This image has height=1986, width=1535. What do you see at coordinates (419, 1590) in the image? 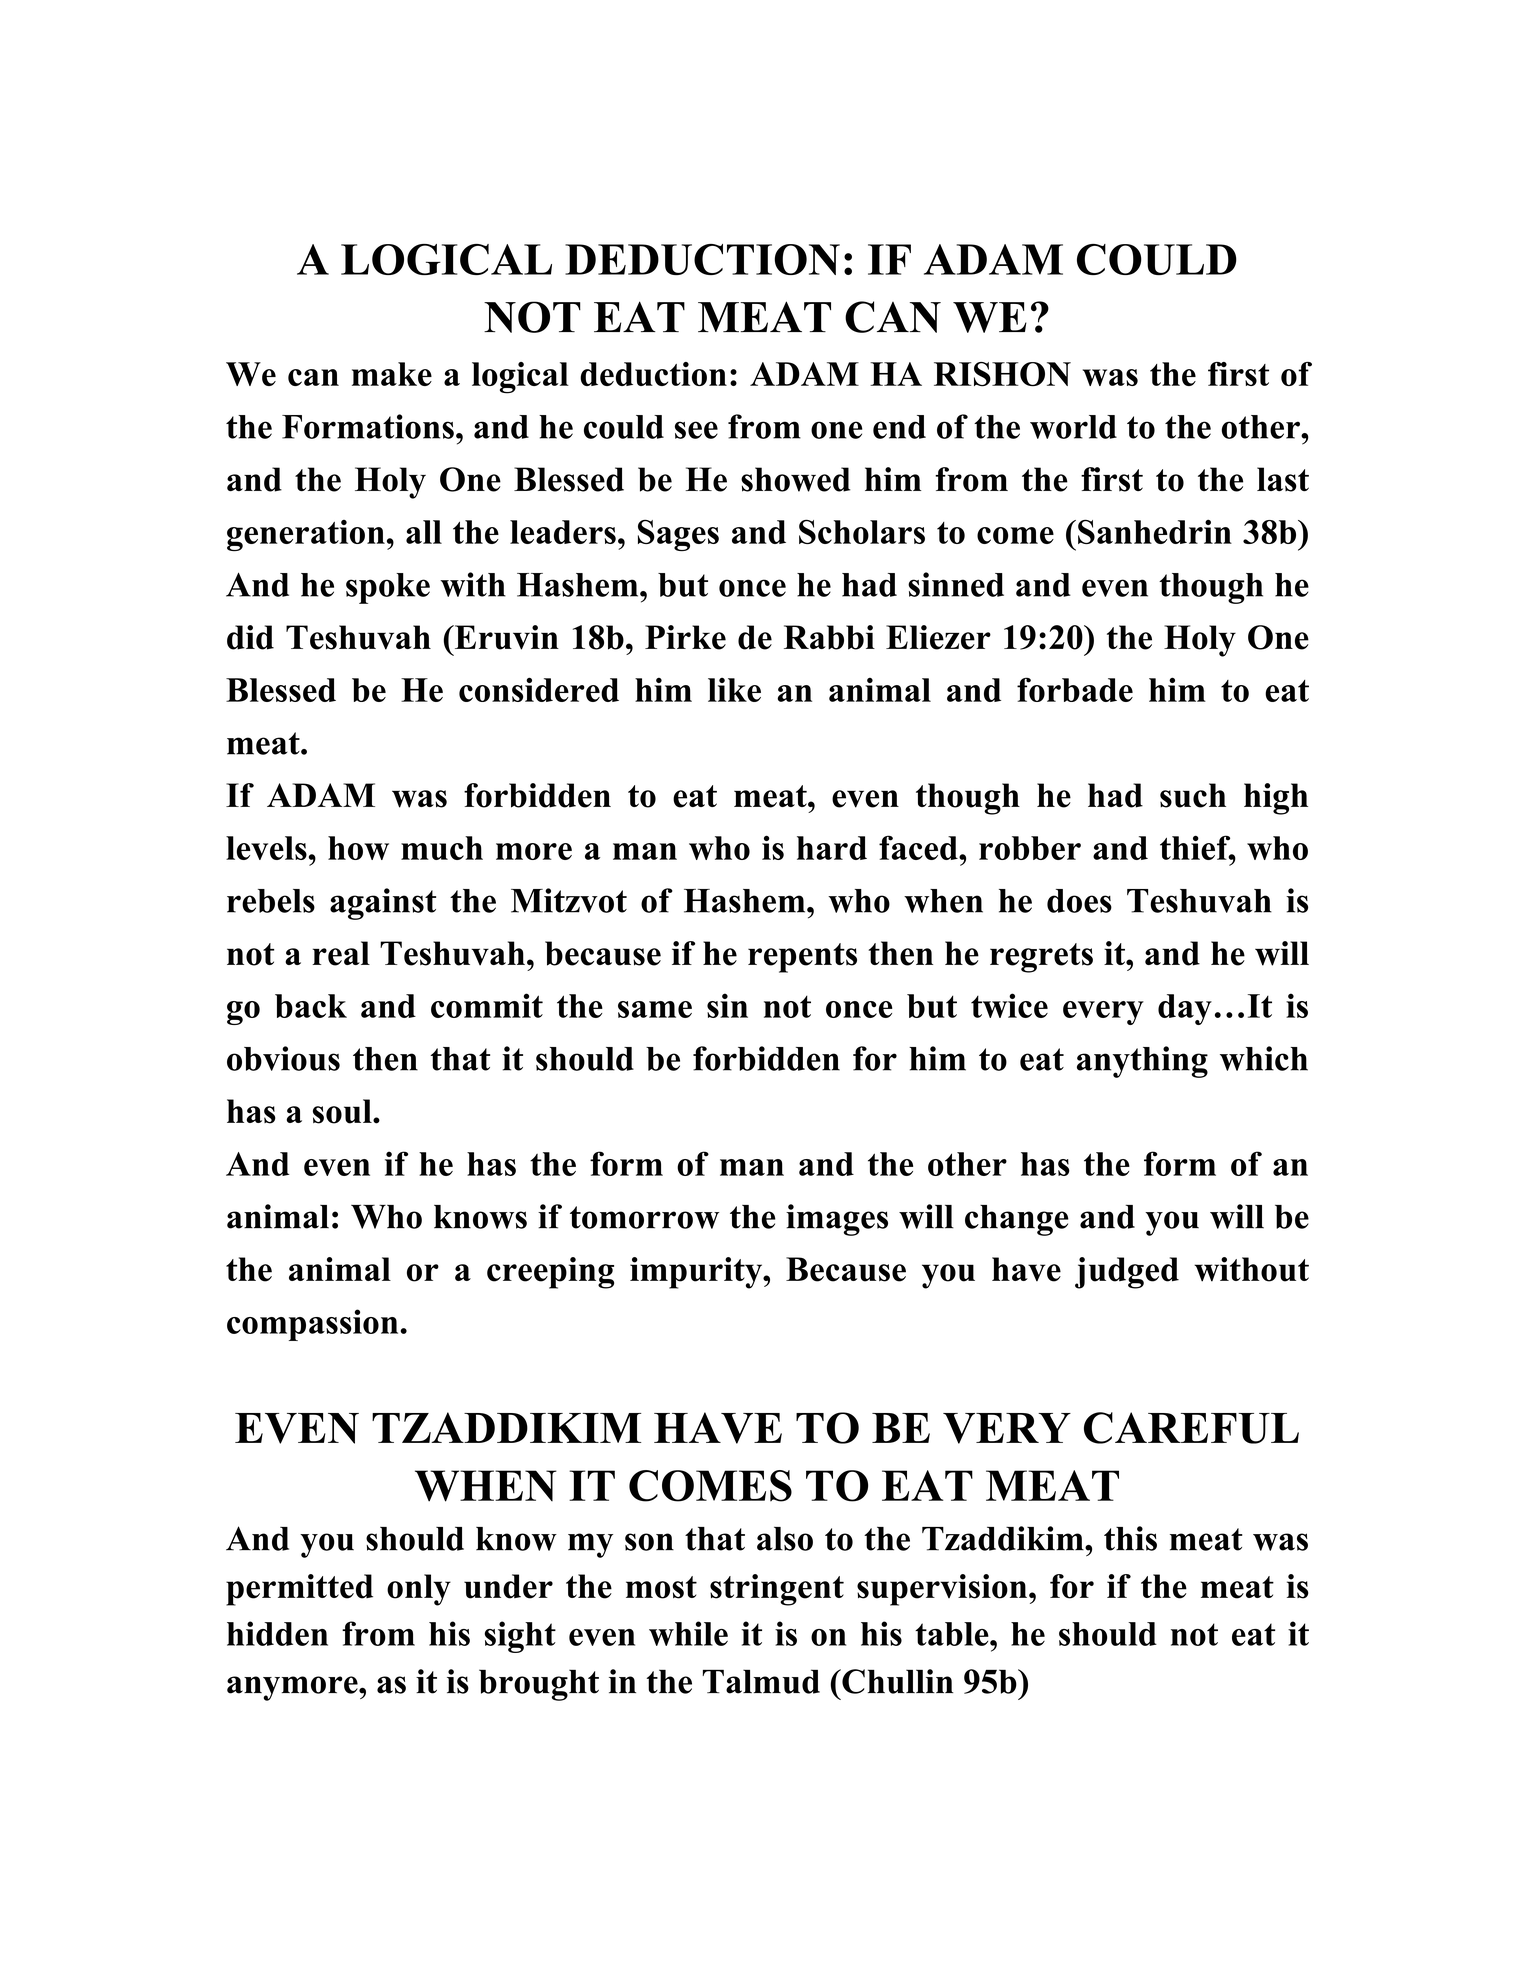
I see `only` at bounding box center [419, 1590].
